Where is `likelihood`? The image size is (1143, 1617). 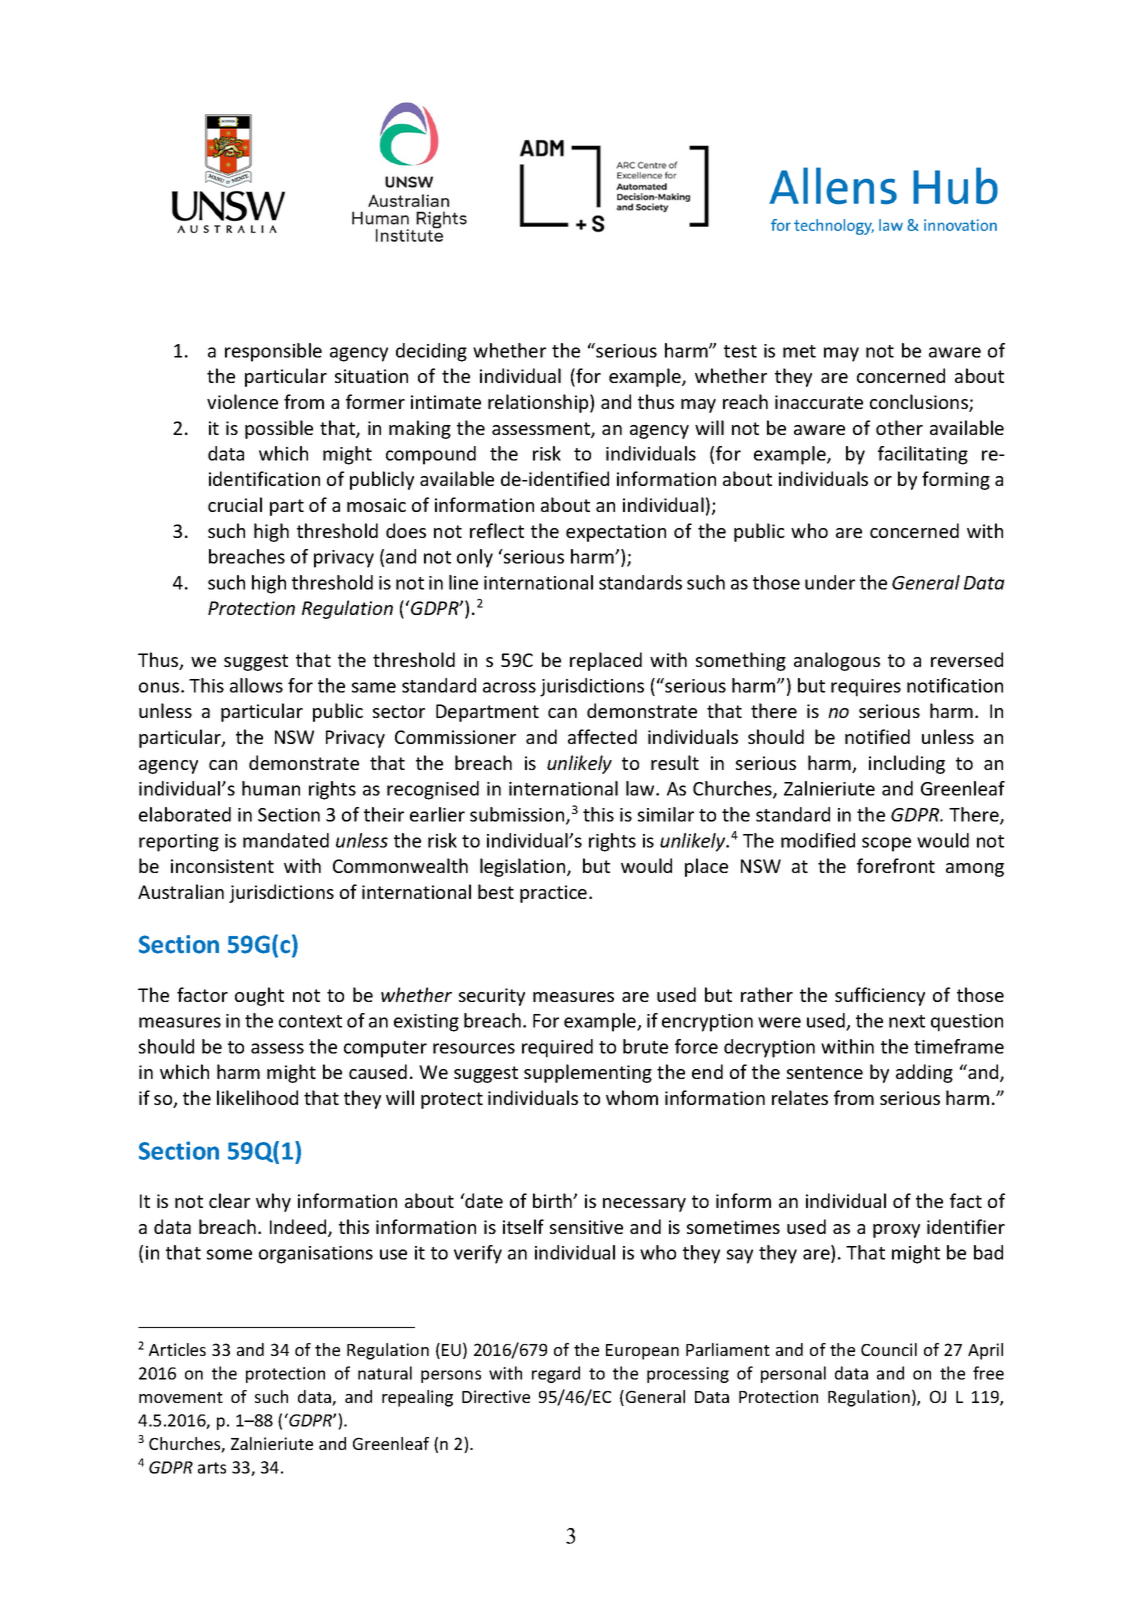 likelihood is located at coordinates (257, 1097).
